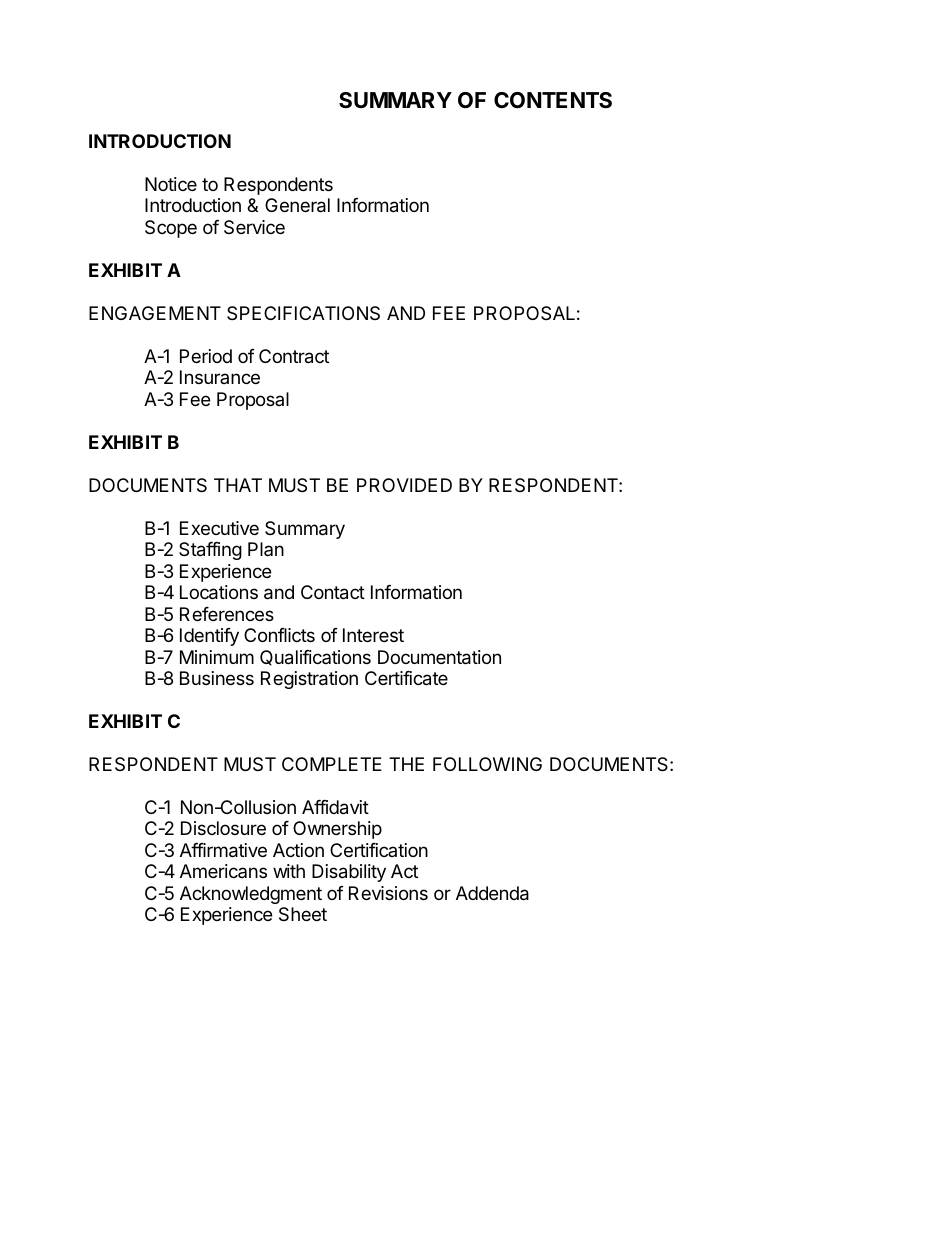 This screenshot has height=1233, width=952. I want to click on Documentation, so click(439, 657).
